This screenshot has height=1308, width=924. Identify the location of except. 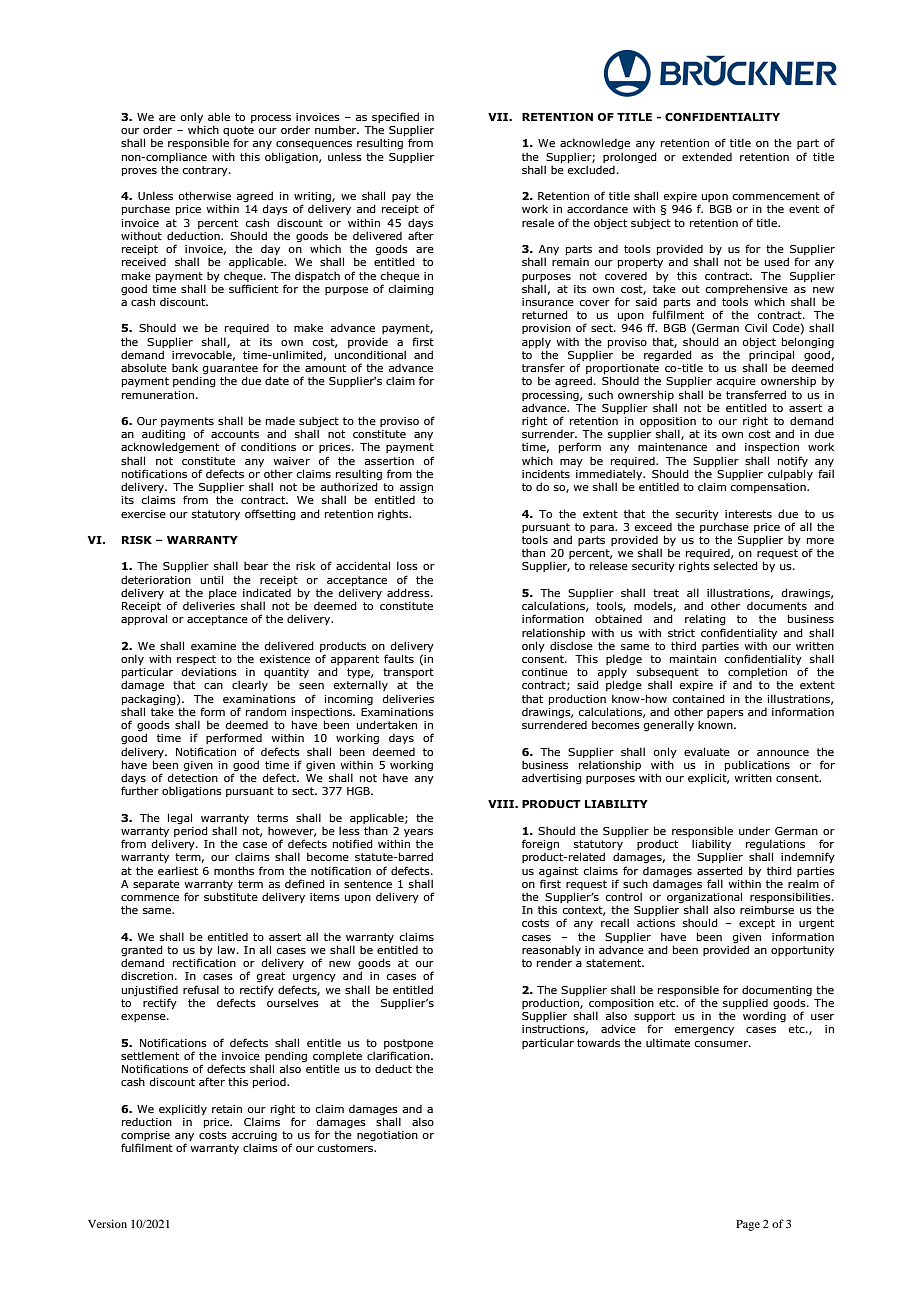
(757, 924).
